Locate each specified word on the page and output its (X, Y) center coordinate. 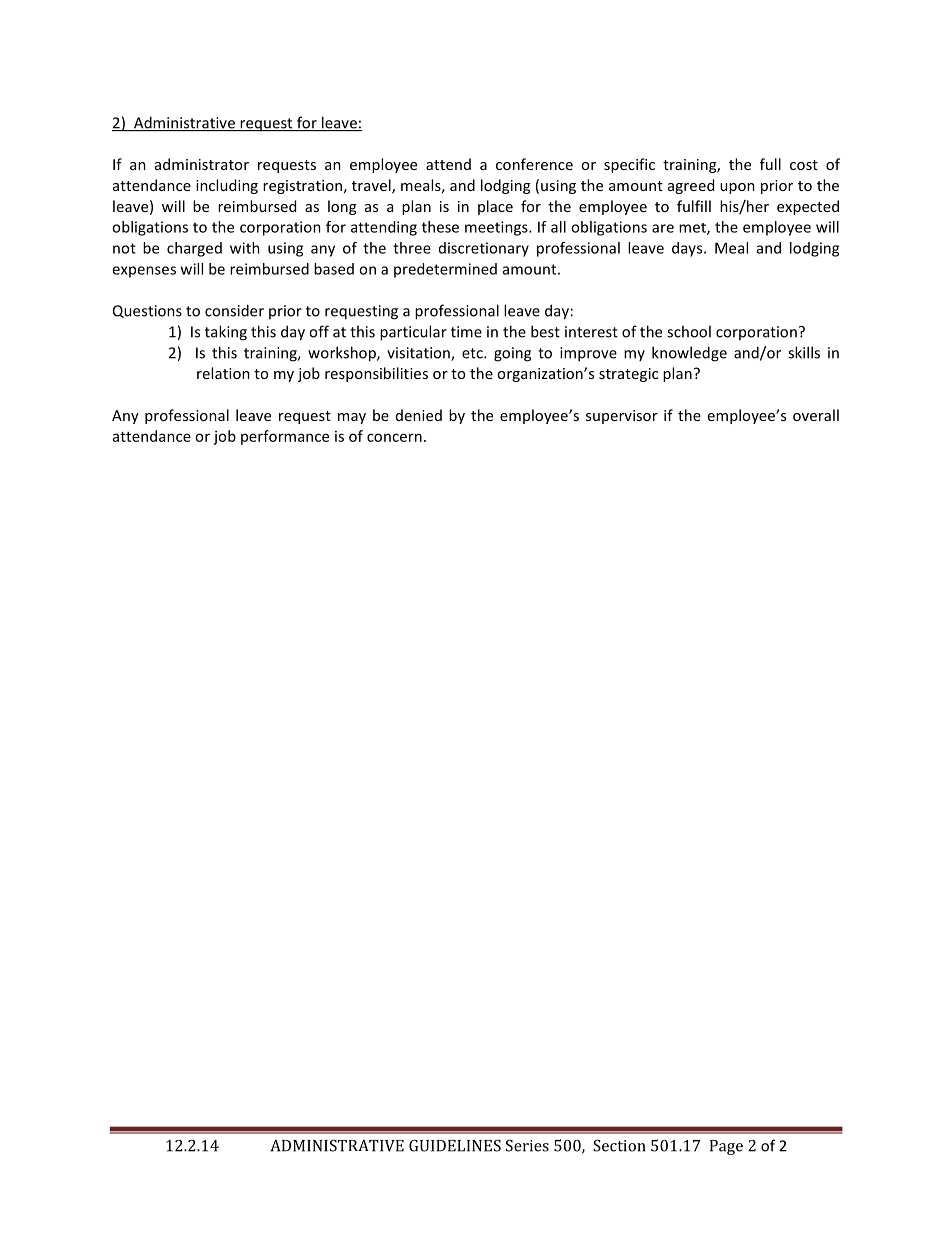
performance (285, 437)
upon (737, 188)
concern (394, 437)
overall (816, 415)
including (227, 186)
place (495, 207)
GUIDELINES (455, 1145)
